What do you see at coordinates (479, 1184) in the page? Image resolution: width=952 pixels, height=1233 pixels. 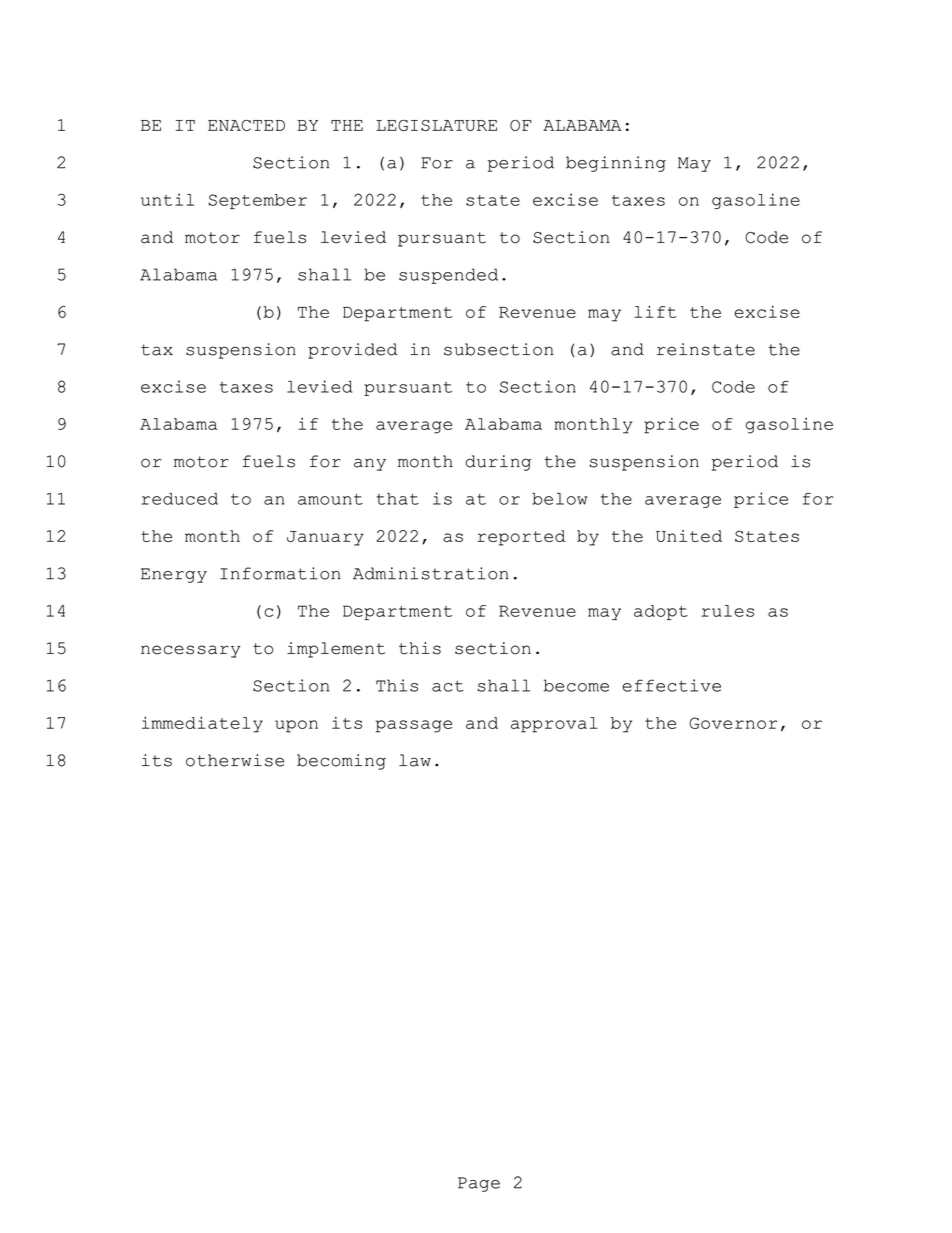 I see `Page` at bounding box center [479, 1184].
